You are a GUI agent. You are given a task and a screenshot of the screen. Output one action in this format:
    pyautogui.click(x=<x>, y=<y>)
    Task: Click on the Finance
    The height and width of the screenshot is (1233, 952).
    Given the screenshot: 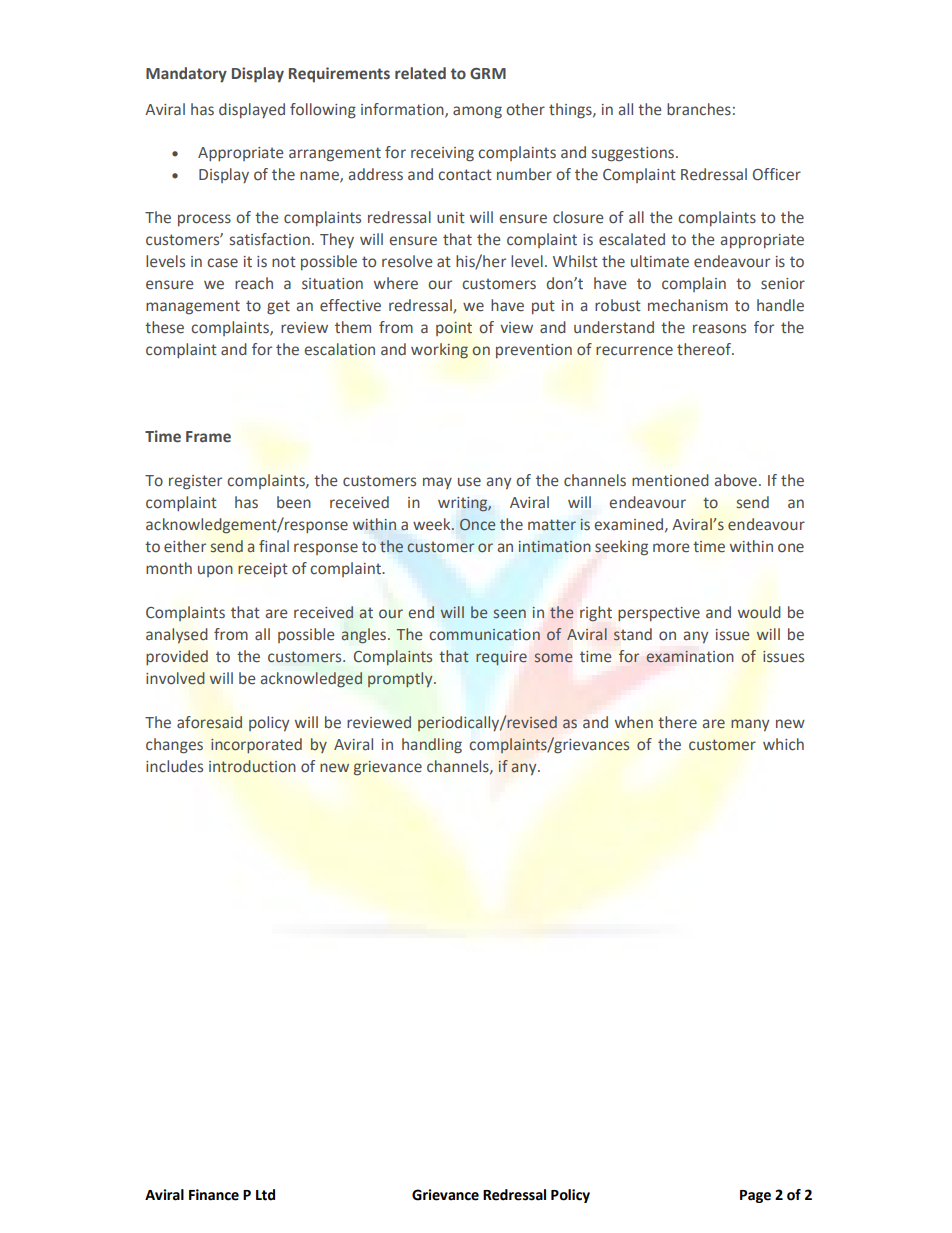 What is the action you would take?
    pyautogui.click(x=214, y=1195)
